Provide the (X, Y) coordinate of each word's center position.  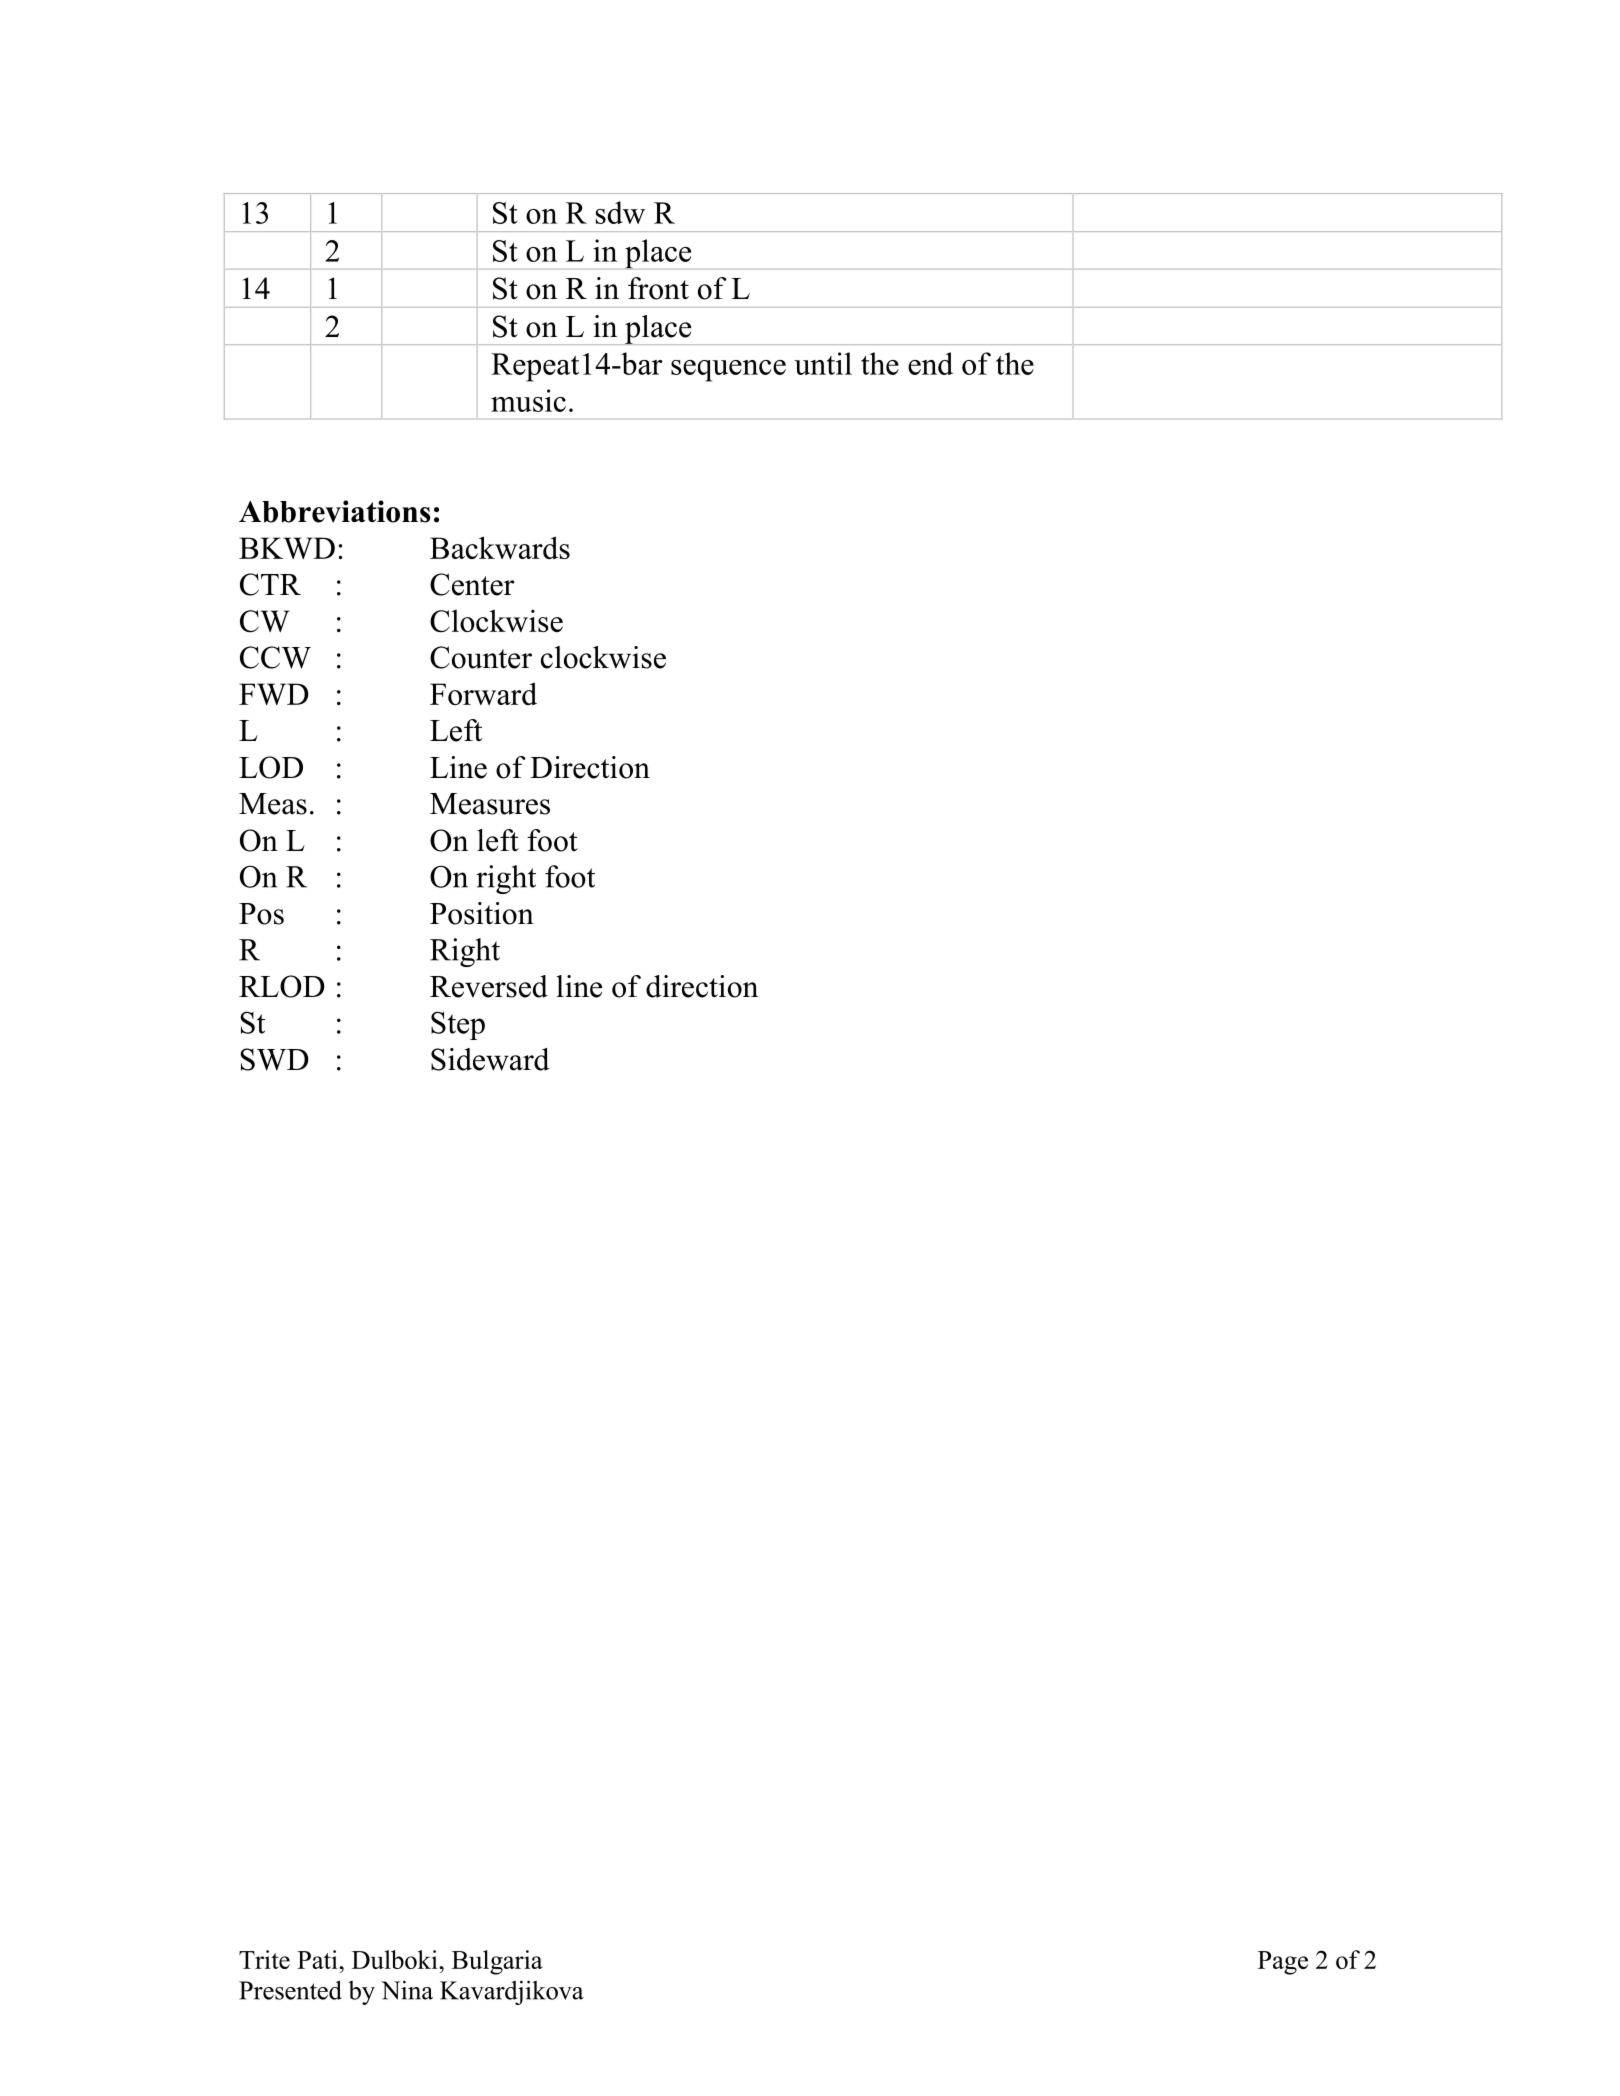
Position (482, 913)
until (823, 363)
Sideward (490, 1059)
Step (458, 1025)
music (528, 400)
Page (1283, 1963)
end (930, 363)
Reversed (489, 986)
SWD (274, 1059)
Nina (407, 1990)
